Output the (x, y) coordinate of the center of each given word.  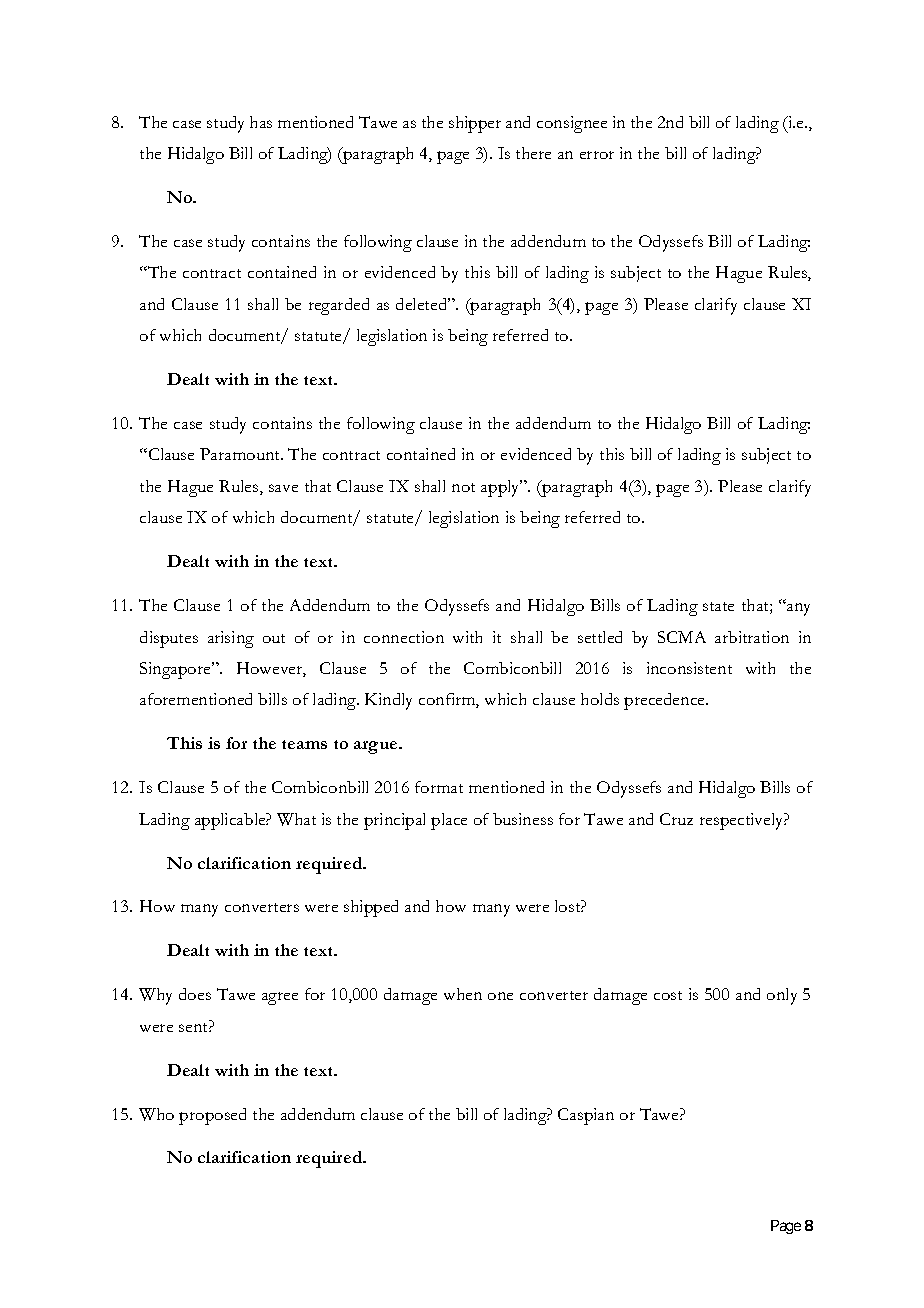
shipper (475, 124)
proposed (212, 1116)
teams (304, 744)
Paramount (241, 454)
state (718, 606)
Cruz (676, 819)
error (597, 155)
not (463, 487)
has (261, 122)
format (439, 787)
